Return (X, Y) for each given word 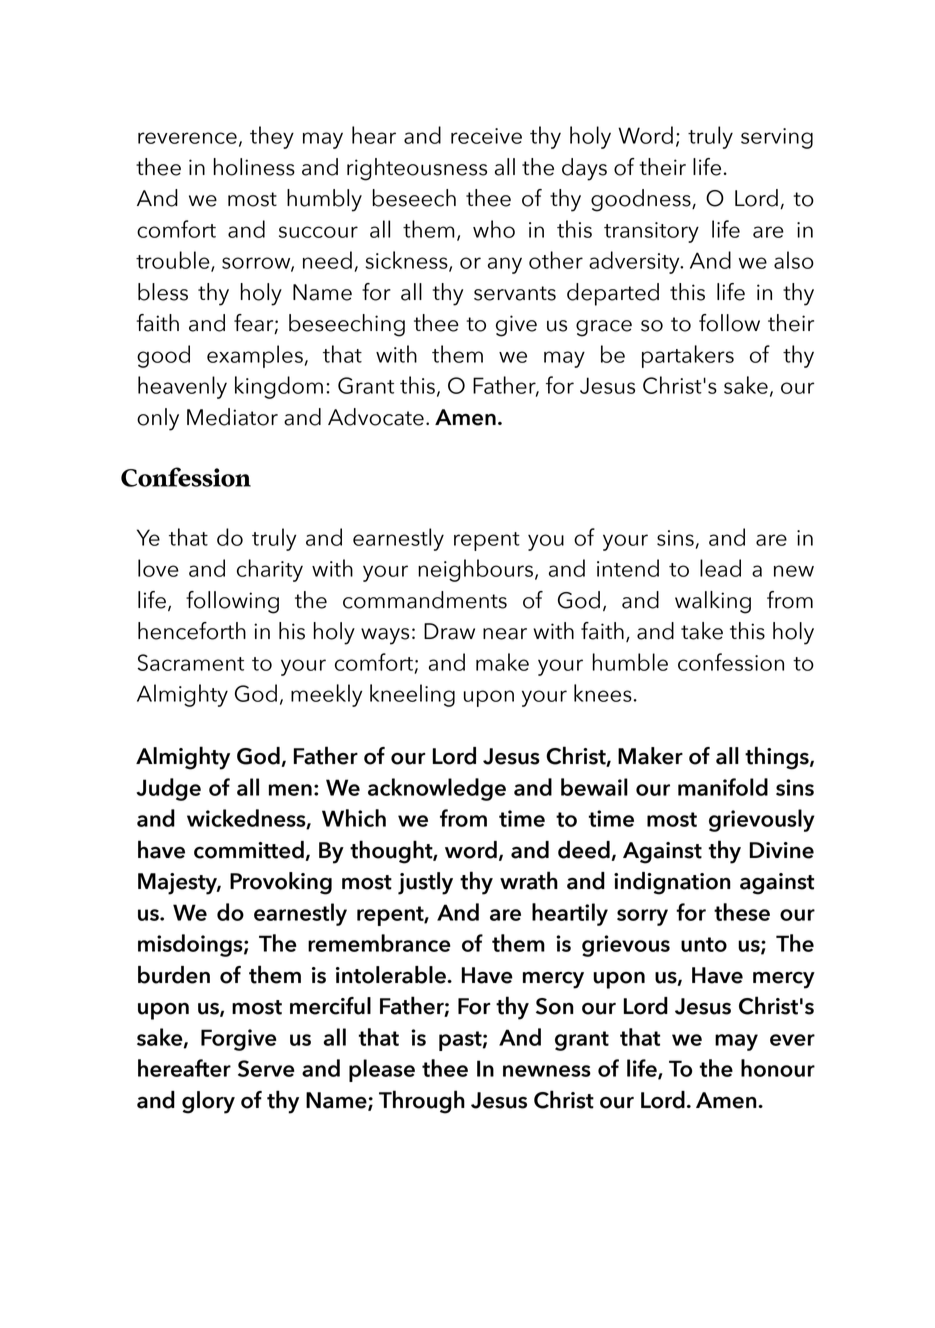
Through (422, 1102)
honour (778, 1068)
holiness (254, 167)
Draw (449, 631)
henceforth (192, 631)
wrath (529, 880)
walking (713, 602)
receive (486, 136)
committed (249, 850)
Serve (266, 1068)
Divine (782, 850)
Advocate (376, 417)
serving (777, 138)
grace (604, 328)
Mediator (232, 417)
